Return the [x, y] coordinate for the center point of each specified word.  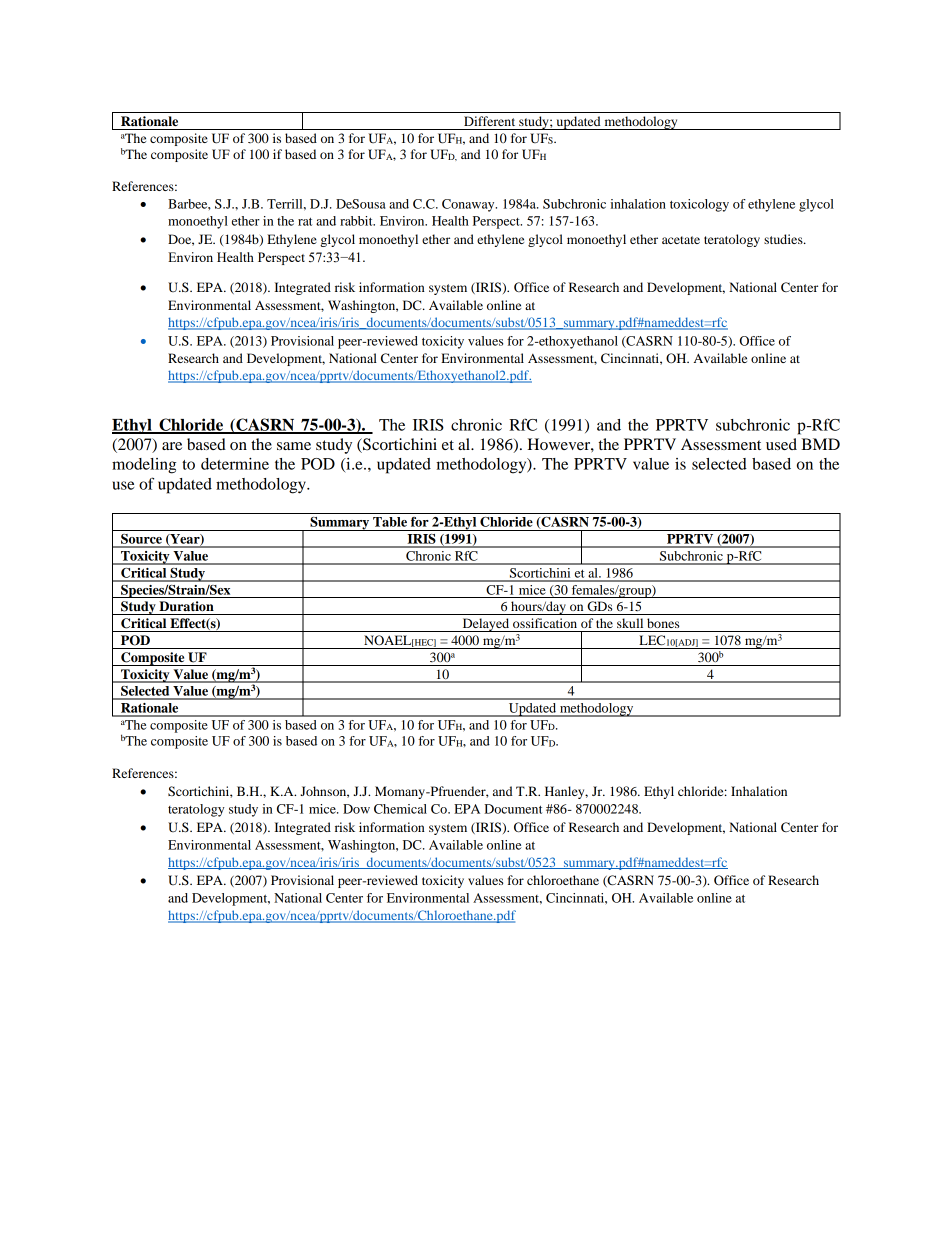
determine [235, 464]
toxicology [699, 205]
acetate [681, 240]
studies [784, 239]
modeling [144, 466]
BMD [820, 444]
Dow [356, 809]
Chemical [400, 809]
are [172, 446]
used [781, 444]
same [294, 446]
